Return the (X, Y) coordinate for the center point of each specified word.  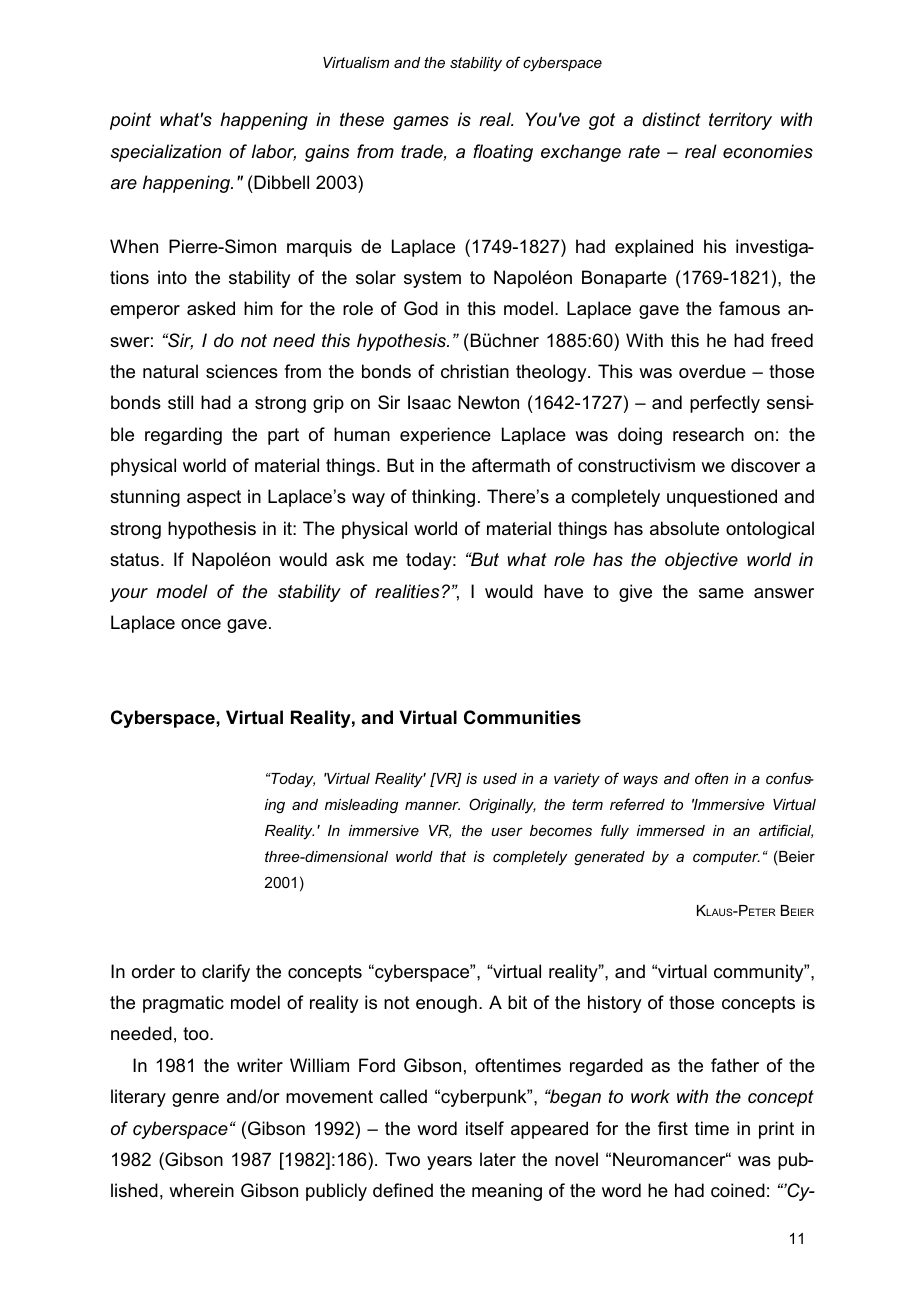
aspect (214, 498)
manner (432, 805)
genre (195, 1100)
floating (503, 153)
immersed (671, 830)
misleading (361, 806)
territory (740, 121)
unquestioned (722, 498)
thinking (443, 498)
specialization (166, 153)
